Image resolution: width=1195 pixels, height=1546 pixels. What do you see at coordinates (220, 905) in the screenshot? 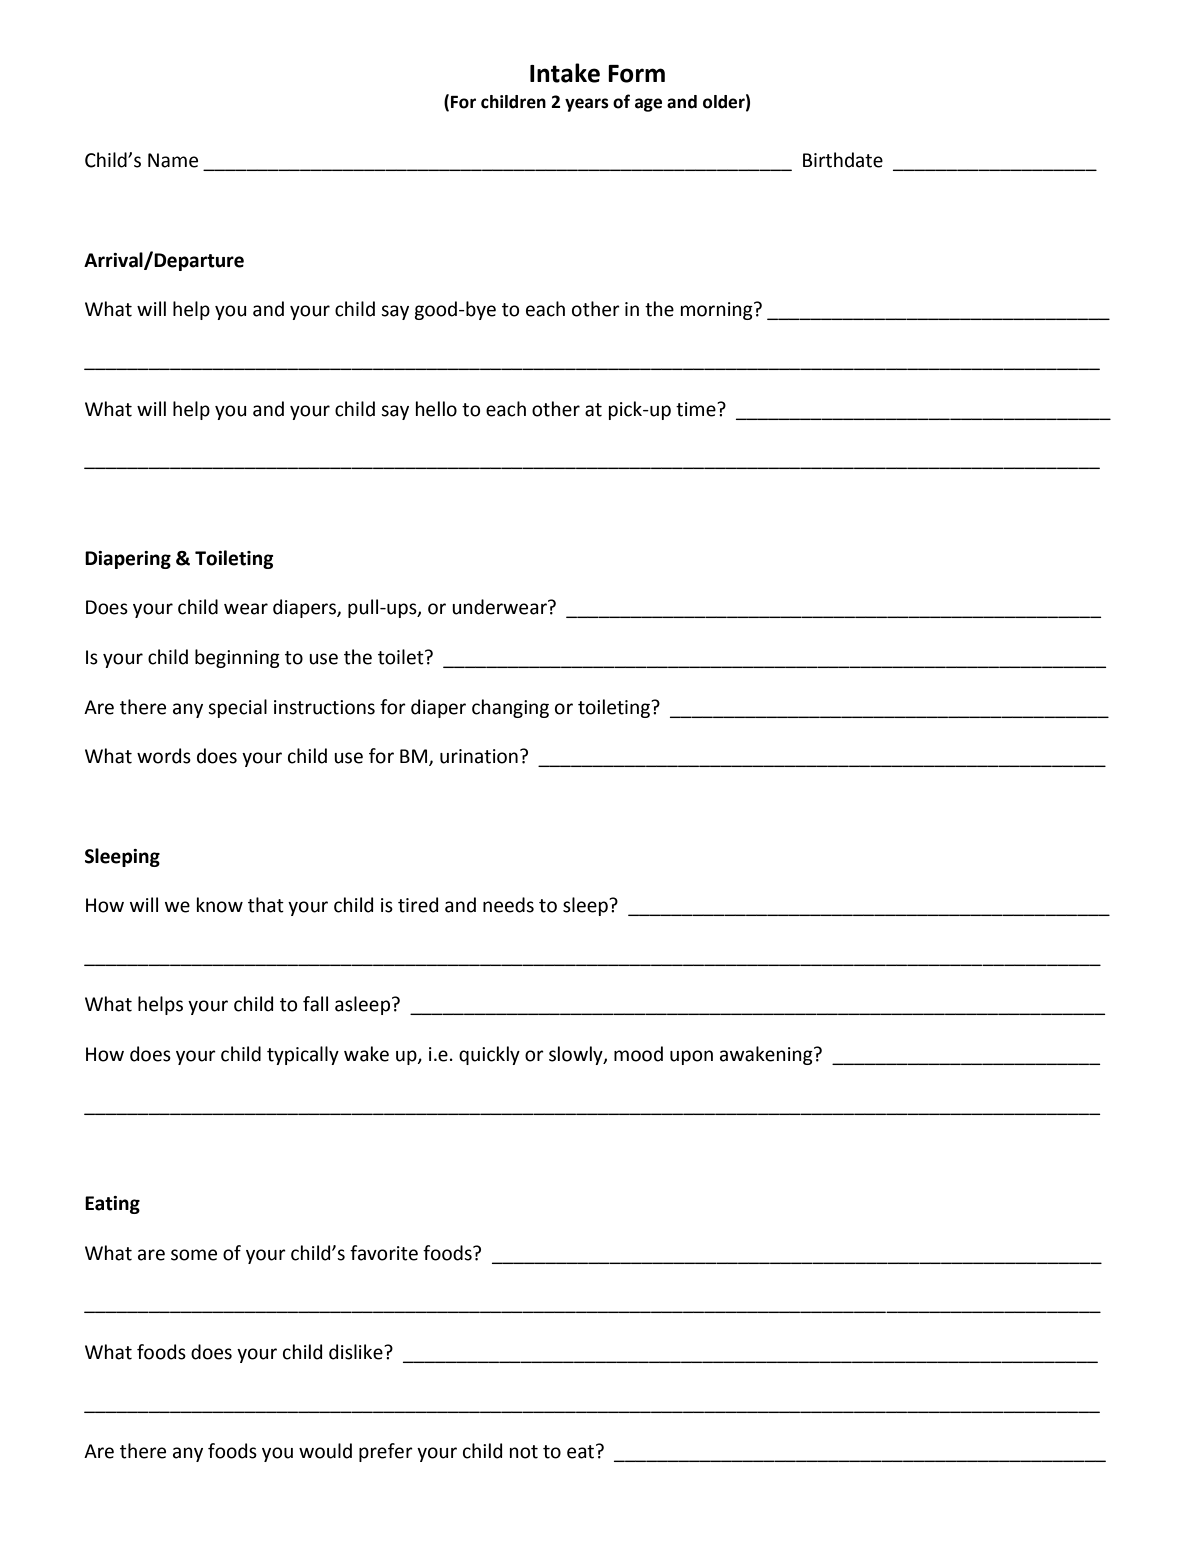
I see `know` at bounding box center [220, 905].
